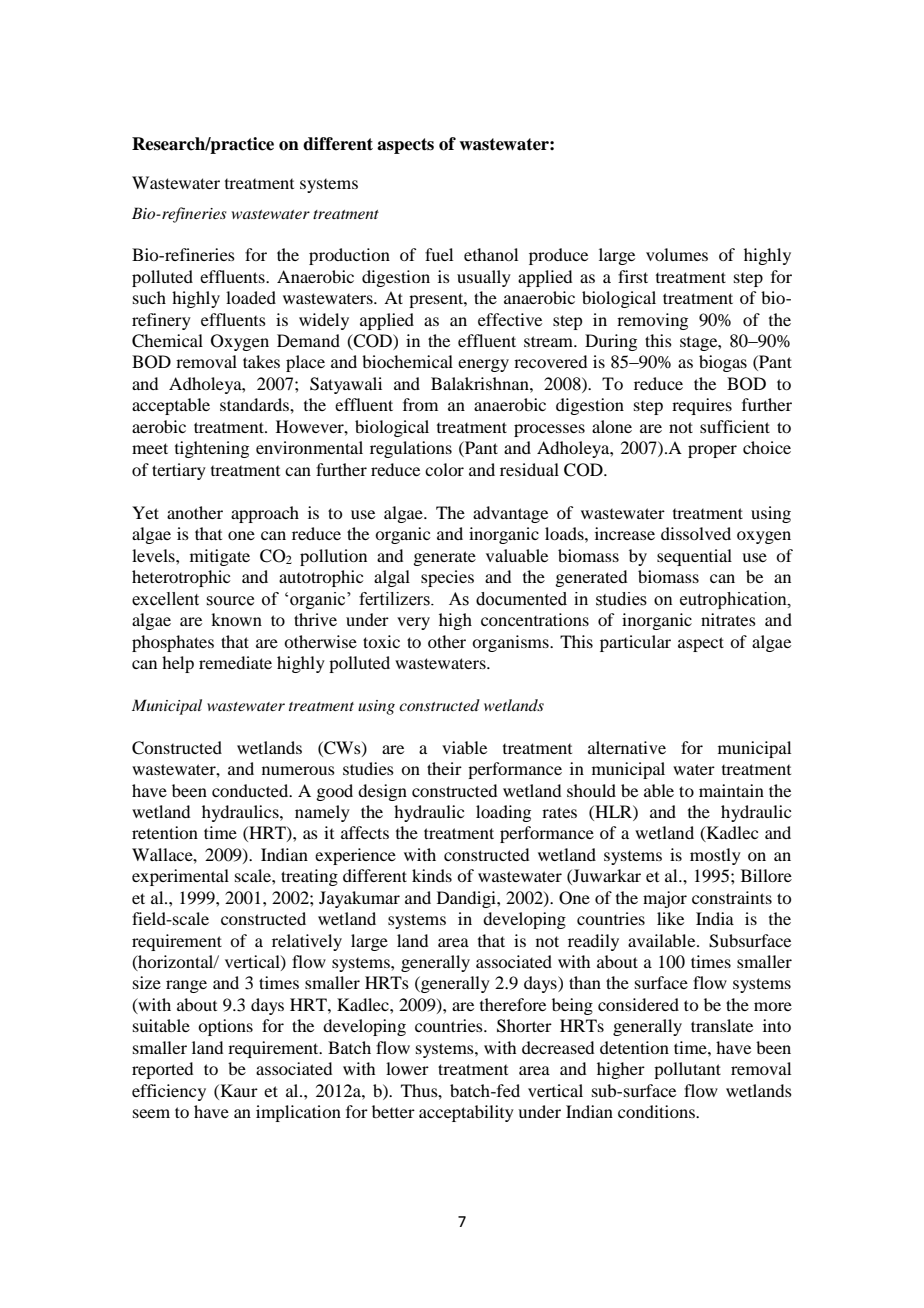 This image has width=924, height=1308. What do you see at coordinates (238, 1090) in the image?
I see `Kaur` at bounding box center [238, 1090].
